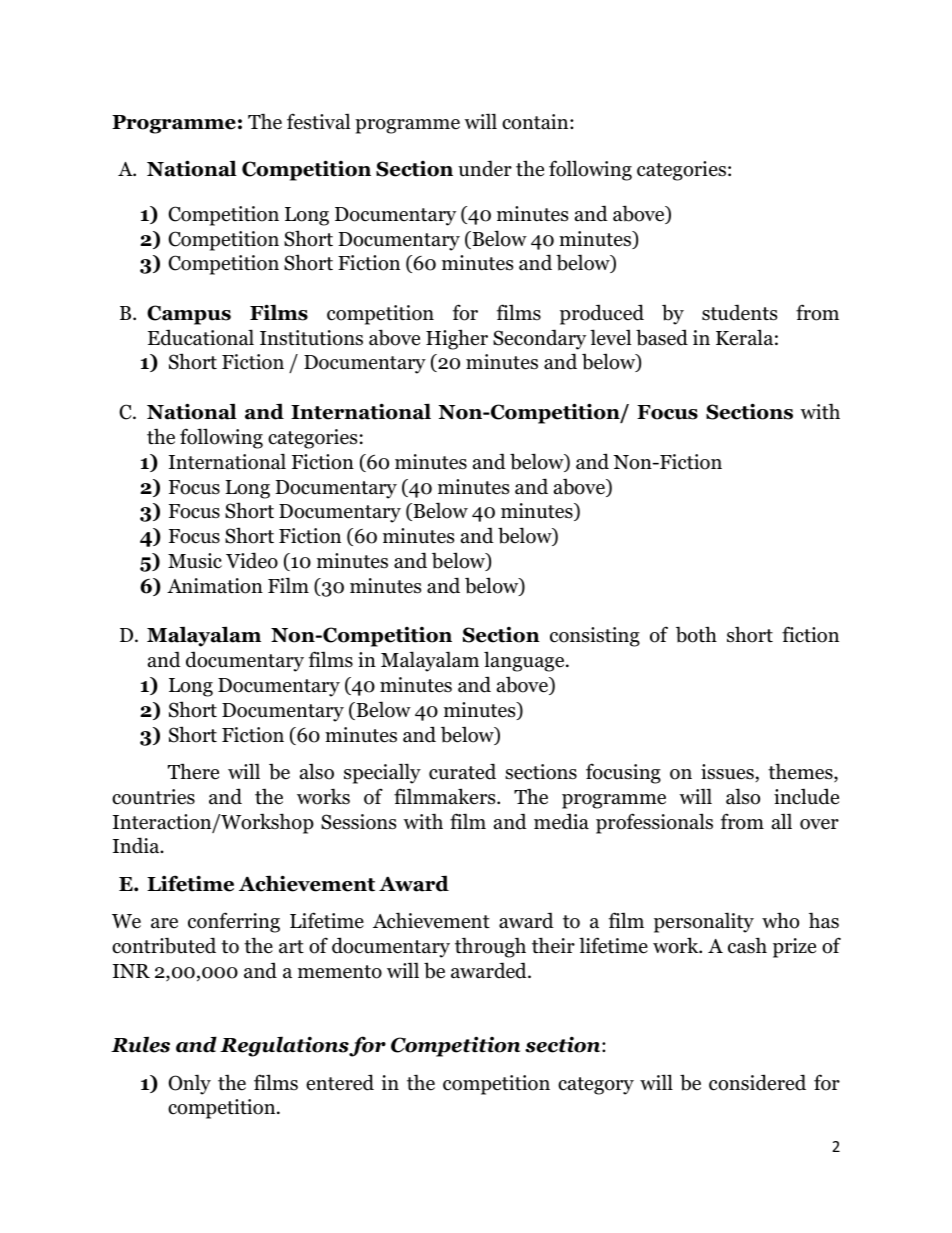  I want to click on contain, so click(536, 122).
